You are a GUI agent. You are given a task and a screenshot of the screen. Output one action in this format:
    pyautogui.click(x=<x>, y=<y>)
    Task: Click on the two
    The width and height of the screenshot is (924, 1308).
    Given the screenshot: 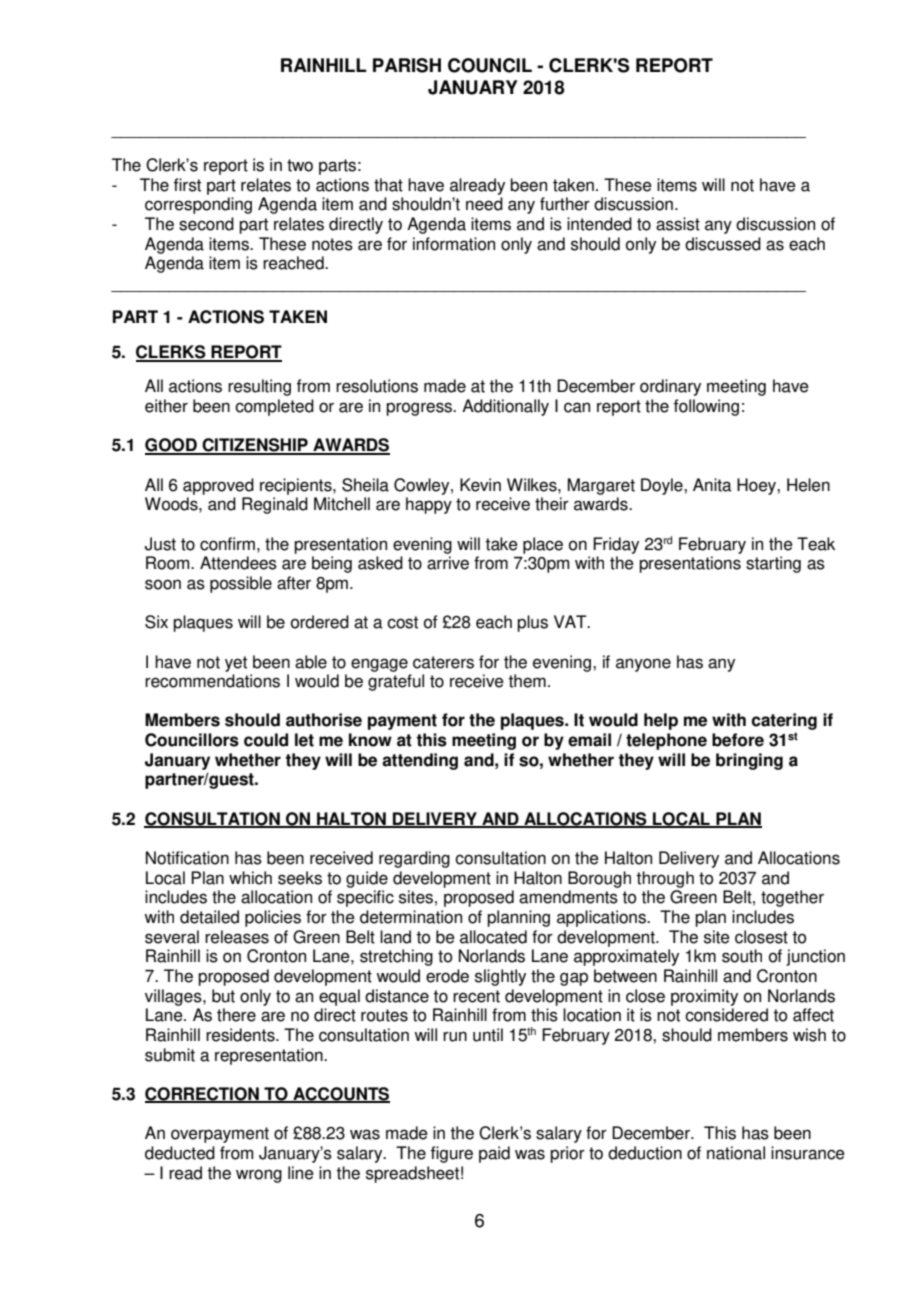 What is the action you would take?
    pyautogui.click(x=300, y=165)
